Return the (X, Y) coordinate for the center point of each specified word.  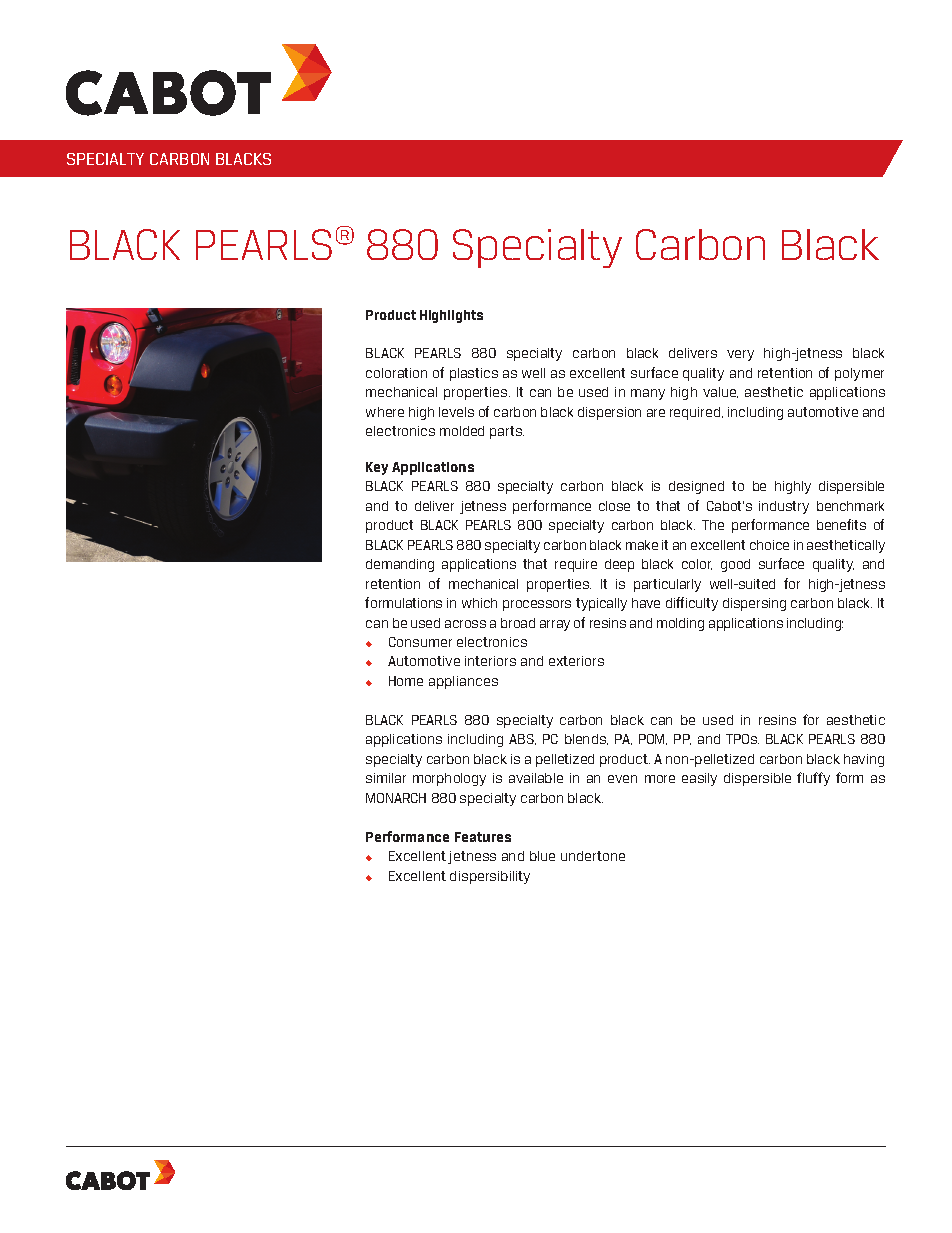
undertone (593, 856)
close (614, 506)
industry (784, 507)
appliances (463, 682)
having (864, 760)
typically (601, 604)
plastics (474, 374)
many (648, 394)
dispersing (754, 604)
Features (483, 837)
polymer (859, 374)
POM (653, 739)
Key (377, 468)
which (479, 603)
